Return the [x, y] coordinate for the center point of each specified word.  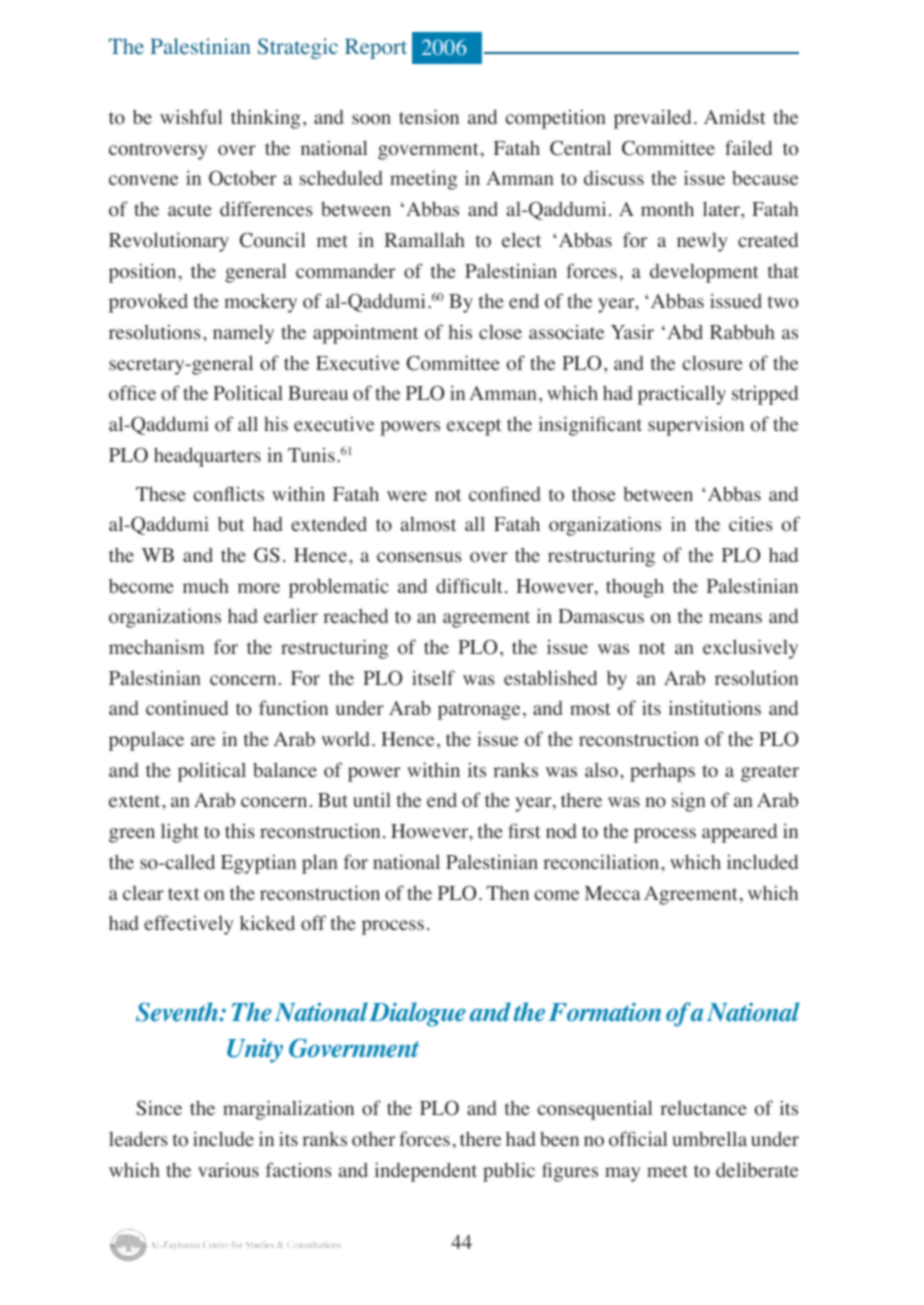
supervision [696, 426]
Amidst [735, 116]
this [240, 830]
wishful [191, 116]
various [228, 1170]
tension [429, 117]
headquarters [207, 457]
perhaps [662, 772]
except [474, 427]
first [524, 830]
